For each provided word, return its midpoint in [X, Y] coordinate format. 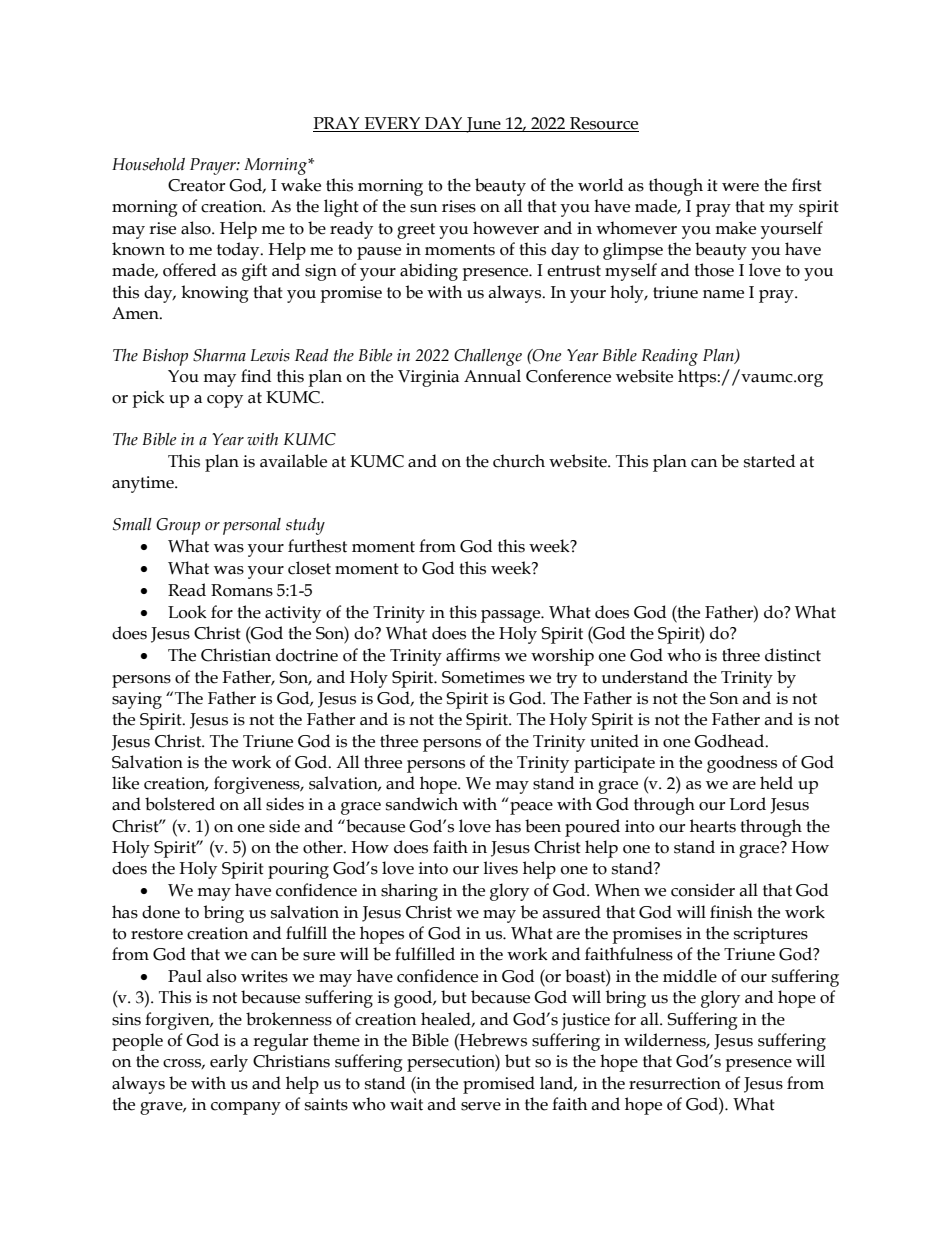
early [229, 1063]
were [740, 187]
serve [481, 1106]
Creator [196, 185]
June [483, 125]
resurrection [675, 1083]
